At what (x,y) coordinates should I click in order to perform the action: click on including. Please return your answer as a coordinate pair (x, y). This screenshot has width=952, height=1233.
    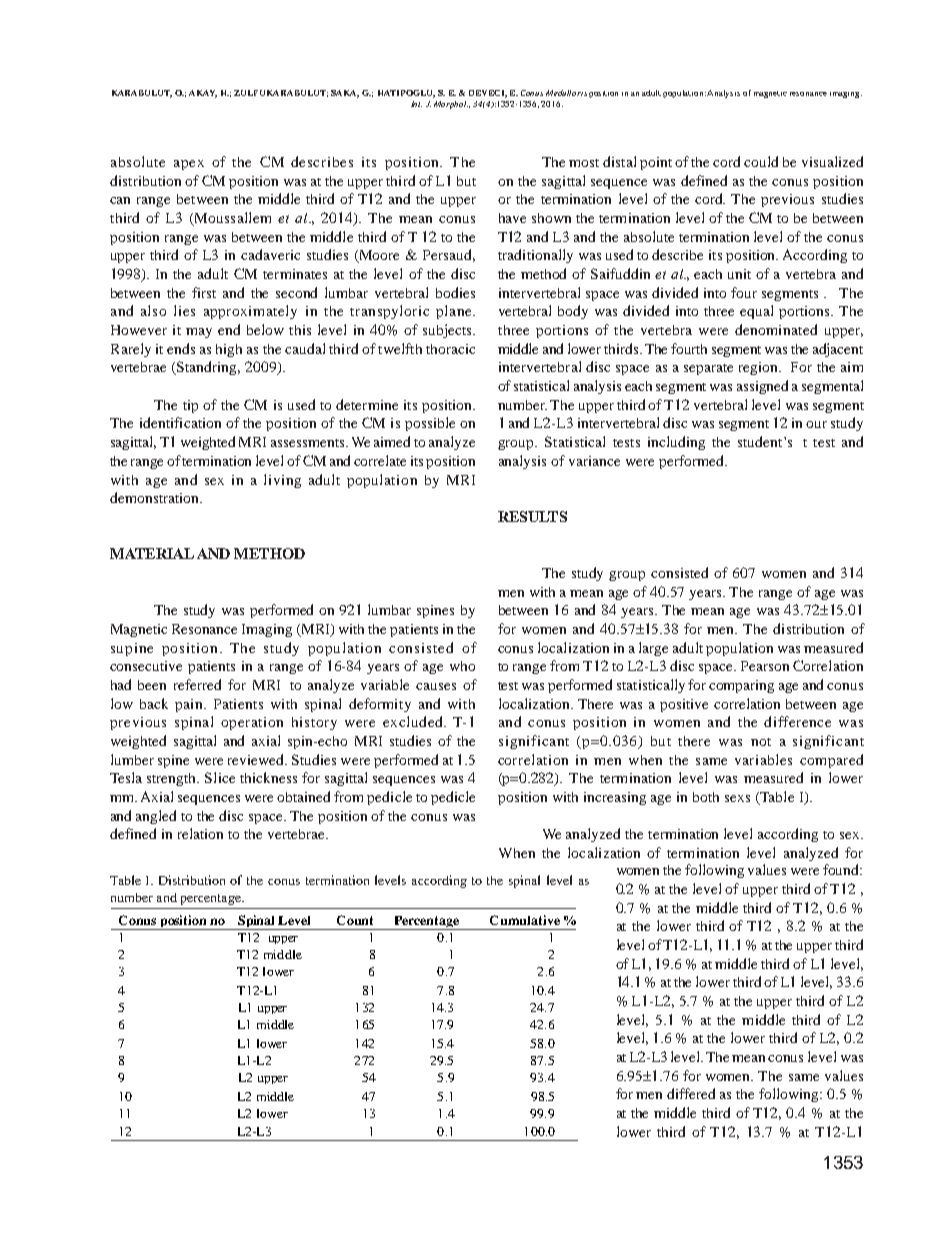
    Looking at the image, I should click on (676, 443).
